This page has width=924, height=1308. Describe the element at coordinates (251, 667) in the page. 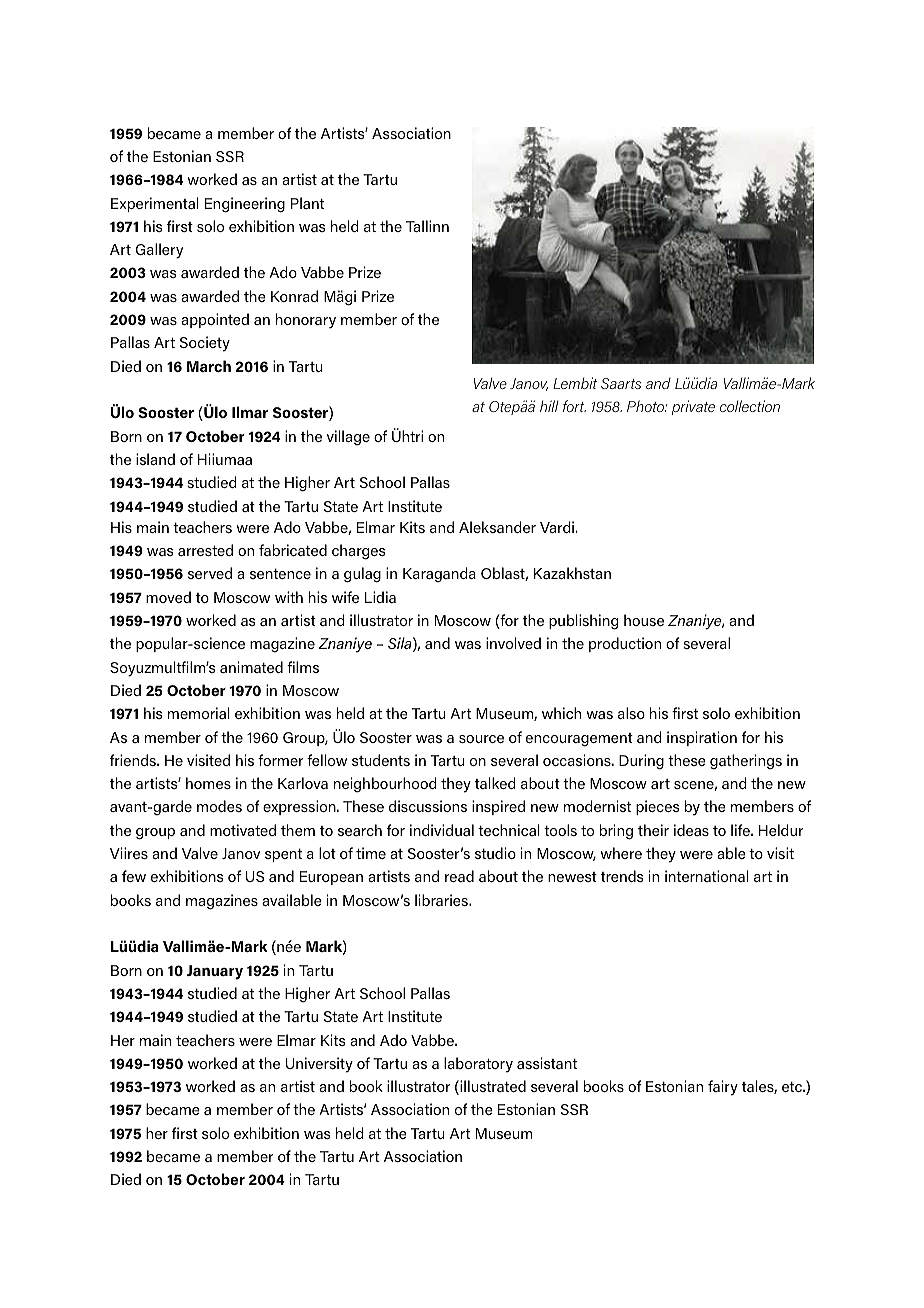

I see `animated` at that location.
